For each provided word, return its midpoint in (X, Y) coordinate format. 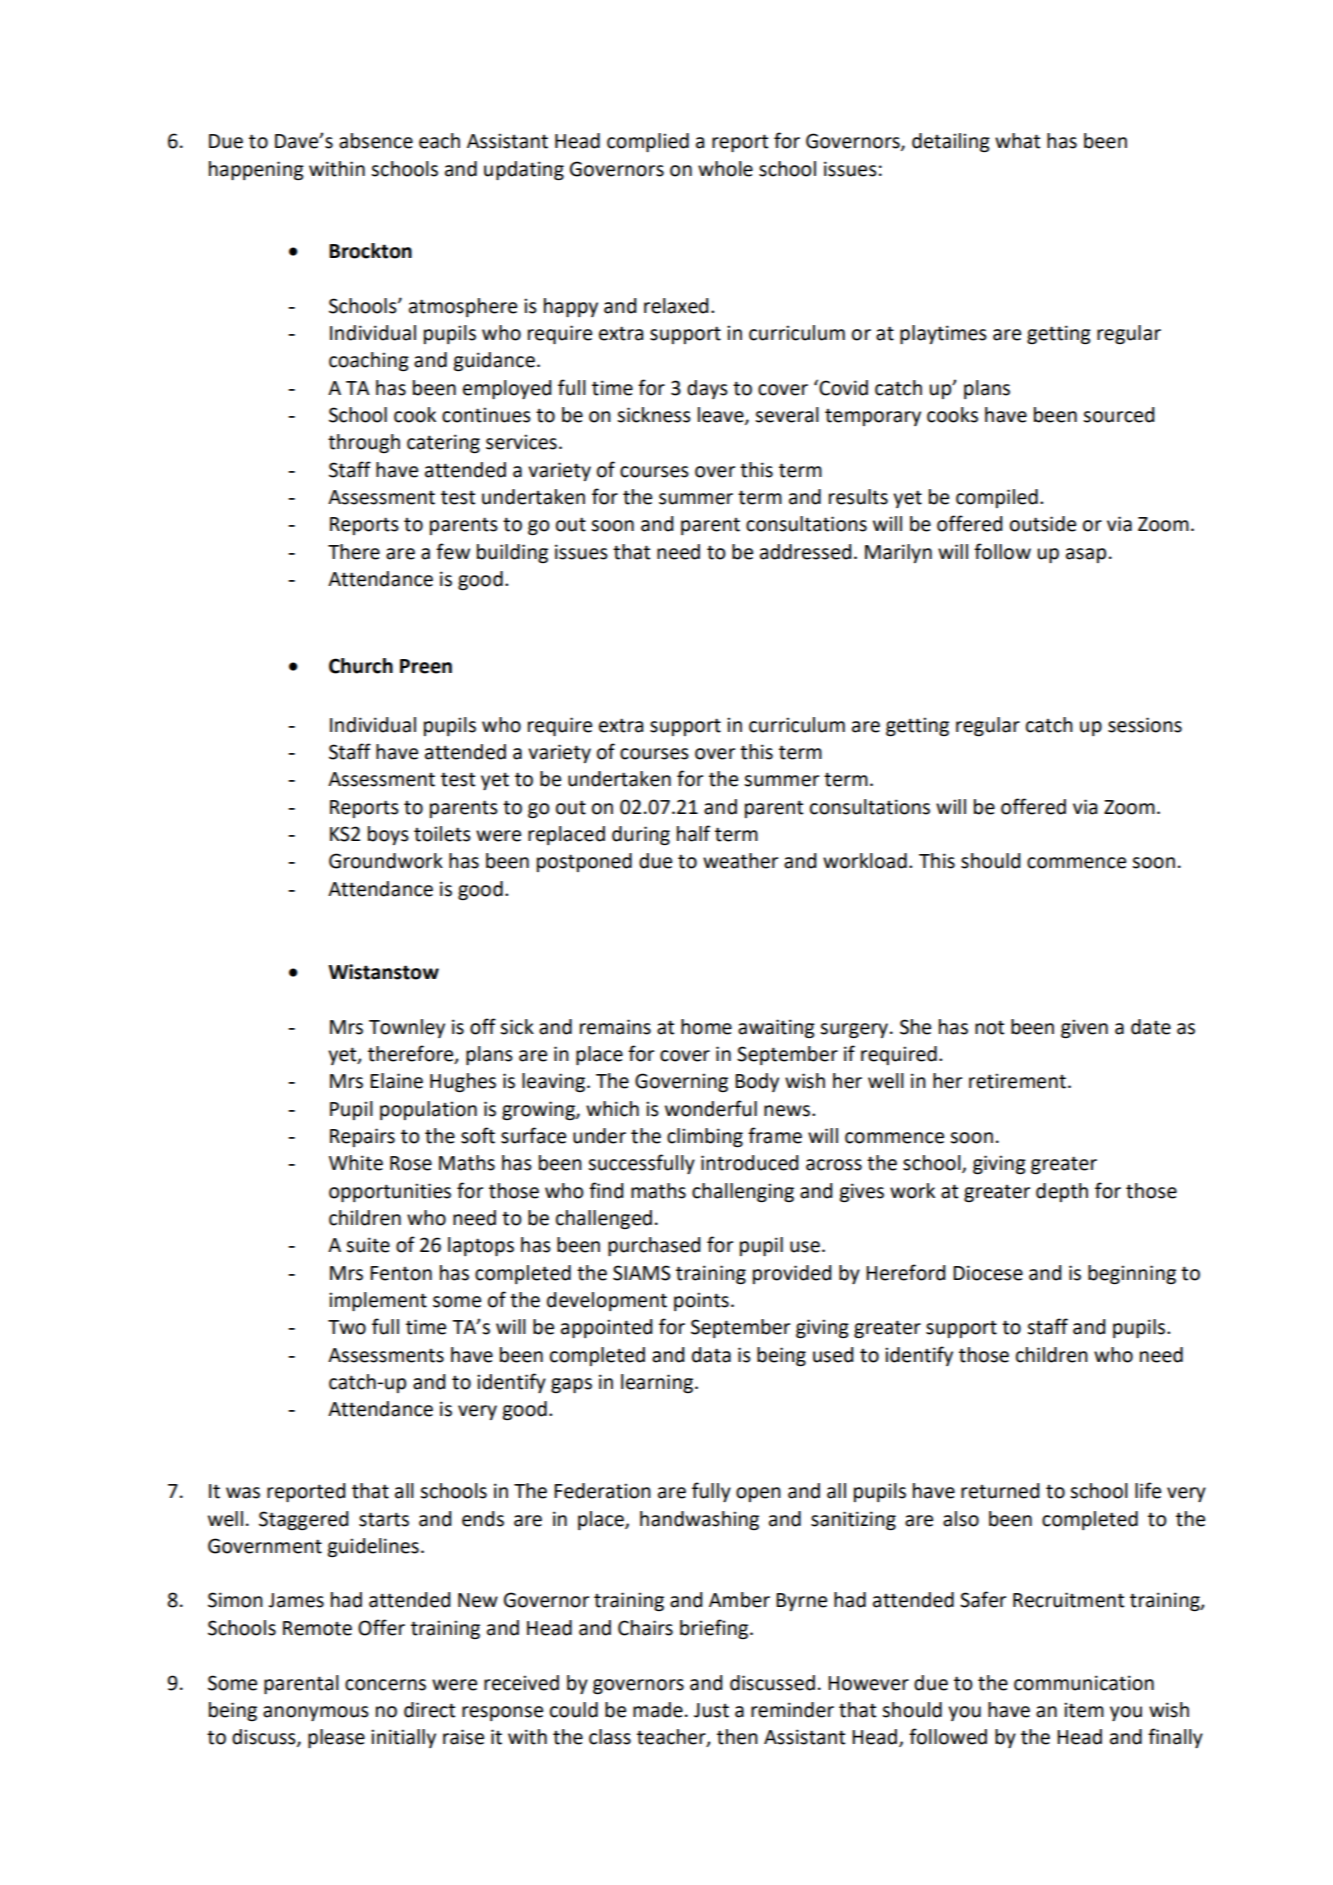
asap (1086, 555)
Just (711, 1710)
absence (376, 141)
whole (725, 169)
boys (388, 835)
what (1017, 141)
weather (740, 861)
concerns (385, 1685)
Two (347, 1327)
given (1084, 1029)
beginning (1132, 1275)
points (701, 1301)
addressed (805, 552)
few (453, 551)
